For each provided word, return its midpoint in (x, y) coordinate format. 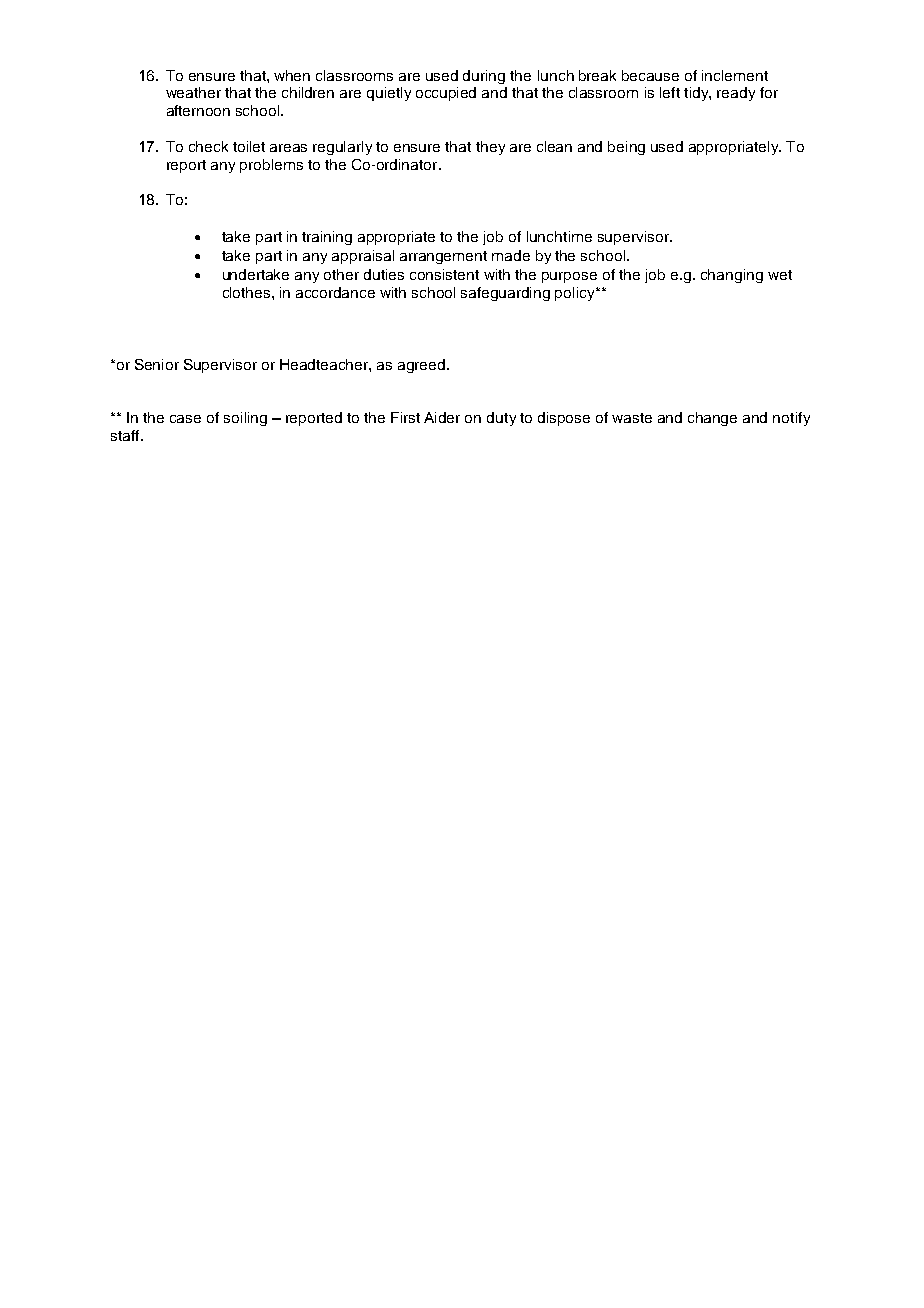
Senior (157, 364)
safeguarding (505, 294)
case (185, 419)
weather (193, 92)
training (327, 238)
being (626, 148)
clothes (248, 292)
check (208, 146)
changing (732, 276)
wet (780, 275)
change (712, 419)
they (490, 148)
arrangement (443, 257)
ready (736, 94)
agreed (423, 366)
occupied (446, 94)
